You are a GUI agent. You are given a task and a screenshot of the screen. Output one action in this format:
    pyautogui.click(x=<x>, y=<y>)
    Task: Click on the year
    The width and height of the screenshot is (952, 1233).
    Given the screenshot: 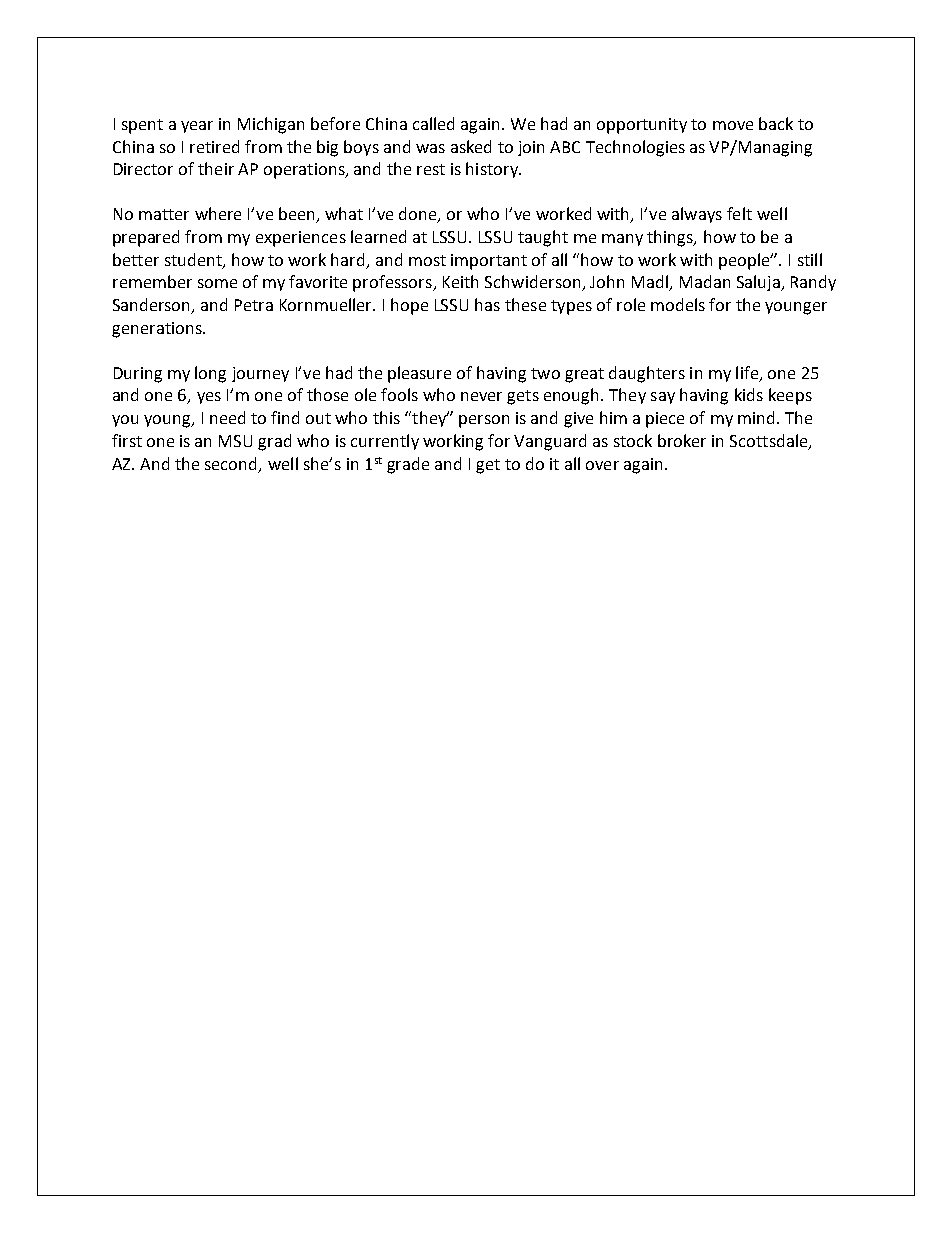 What is the action you would take?
    pyautogui.click(x=197, y=127)
